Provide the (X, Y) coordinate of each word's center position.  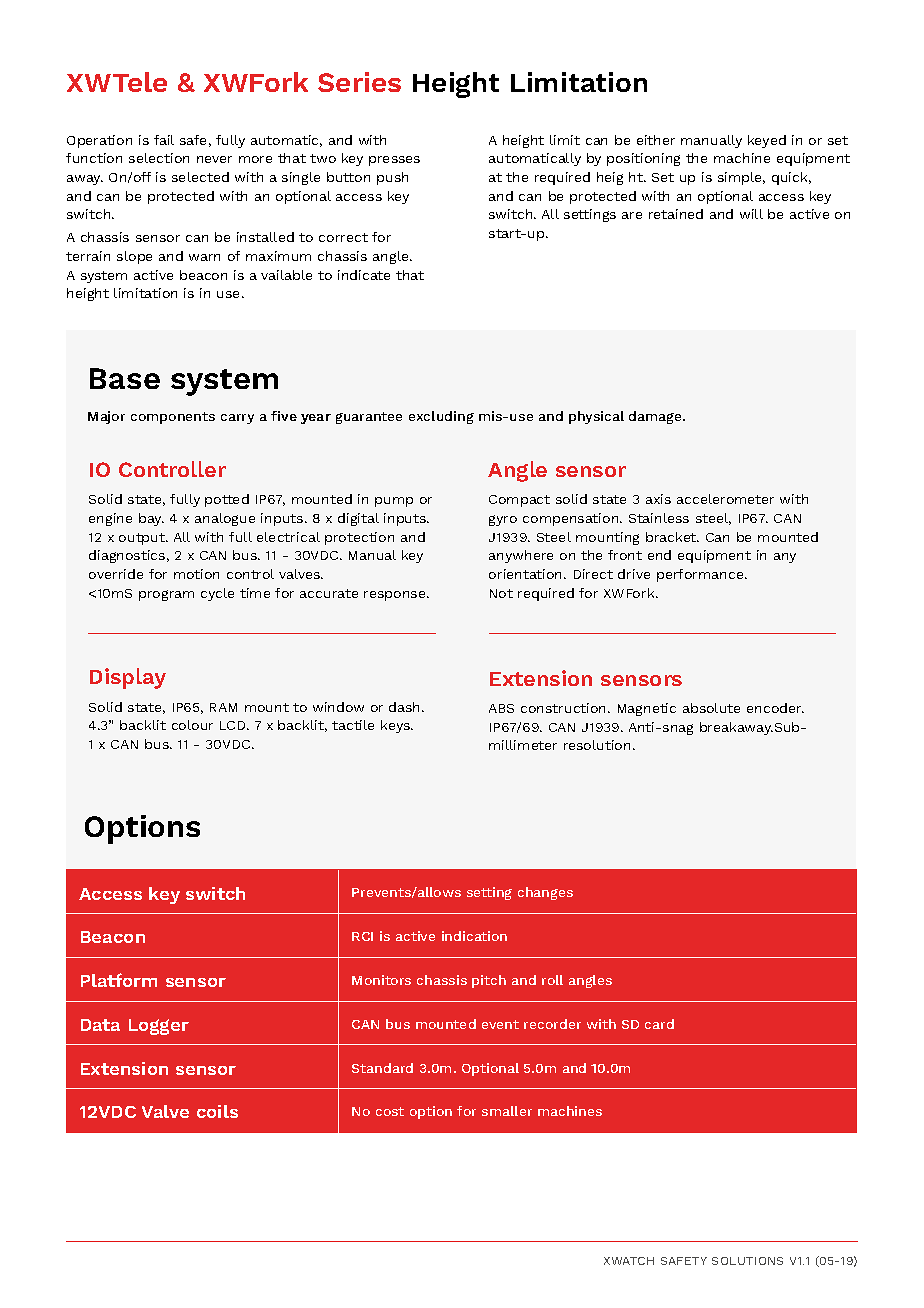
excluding (441, 417)
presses (394, 161)
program (166, 595)
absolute (711, 708)
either (656, 140)
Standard (382, 1068)
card (659, 1024)
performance (701, 575)
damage (656, 417)
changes (545, 893)
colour (192, 725)
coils (217, 1111)
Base (125, 378)
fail (164, 140)
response (396, 596)
